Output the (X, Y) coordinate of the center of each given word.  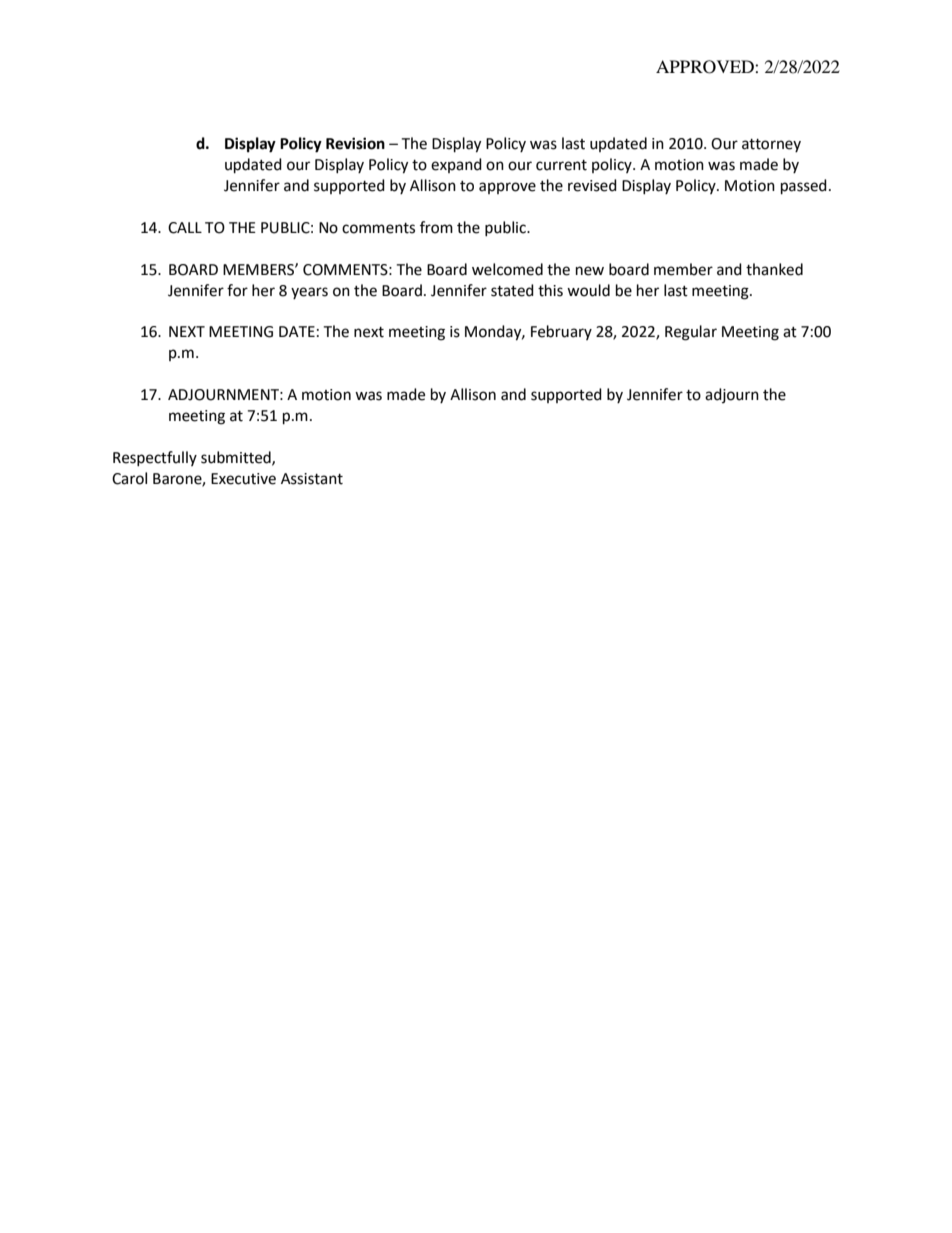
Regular (691, 333)
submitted (237, 458)
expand (456, 165)
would (588, 290)
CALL (185, 228)
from (436, 227)
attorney (771, 145)
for (237, 290)
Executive (243, 479)
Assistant (312, 479)
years (309, 293)
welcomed (507, 269)
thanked (774, 269)
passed (804, 187)
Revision (355, 143)
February (561, 332)
